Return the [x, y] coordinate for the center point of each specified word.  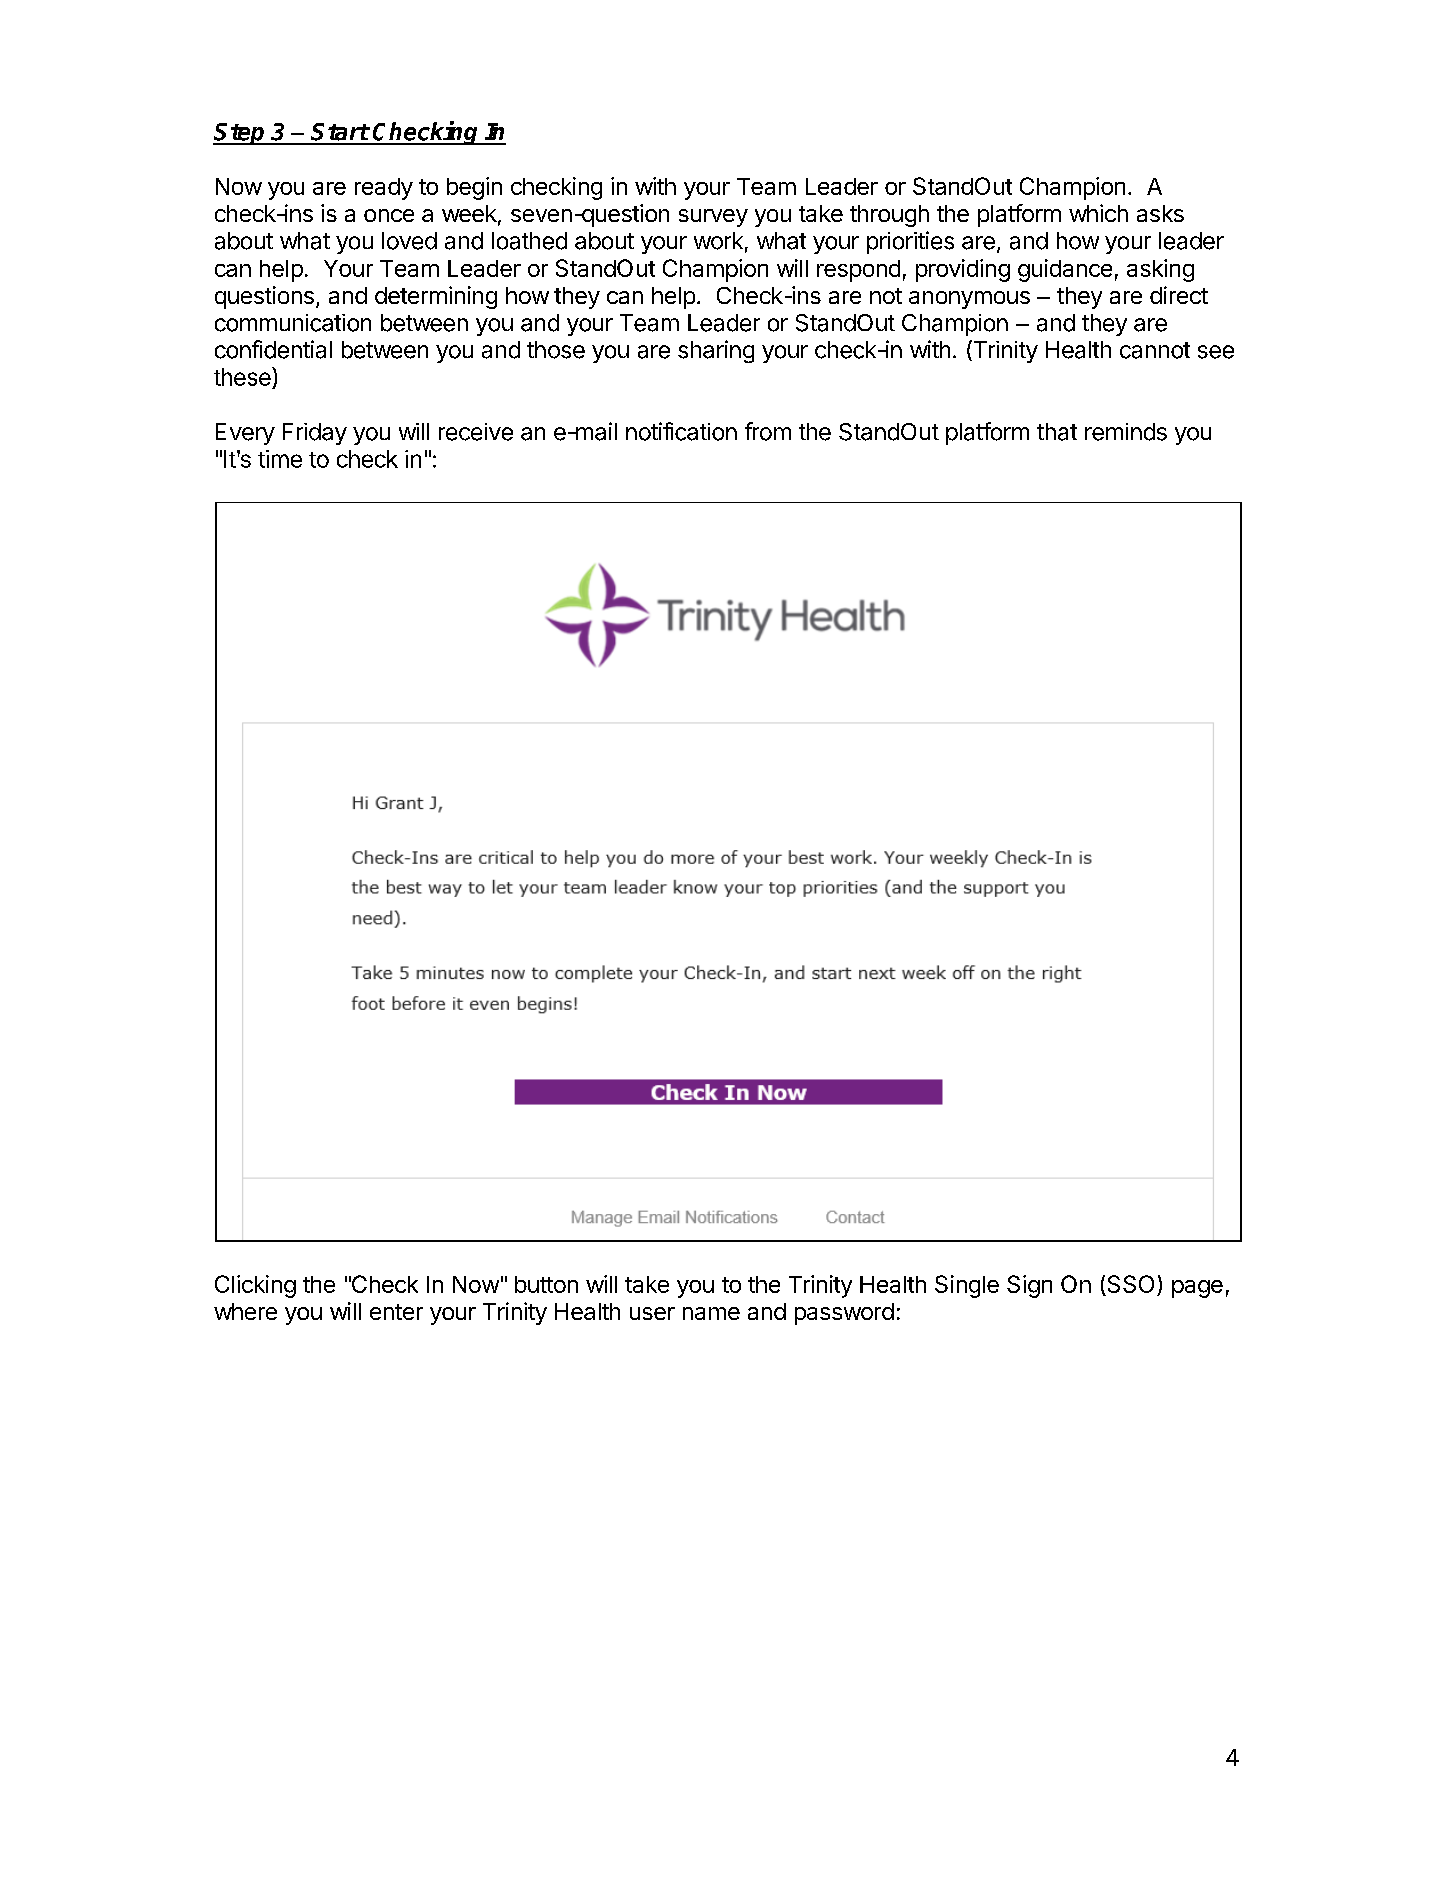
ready [384, 189]
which [1098, 213]
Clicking [255, 1286]
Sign [1029, 1286]
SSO [1129, 1285]
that [1057, 432]
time [280, 459]
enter [396, 1312]
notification [681, 431]
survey [713, 218]
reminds [1126, 432]
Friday [315, 434]
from [768, 431]
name [711, 1313]
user [652, 1313]
